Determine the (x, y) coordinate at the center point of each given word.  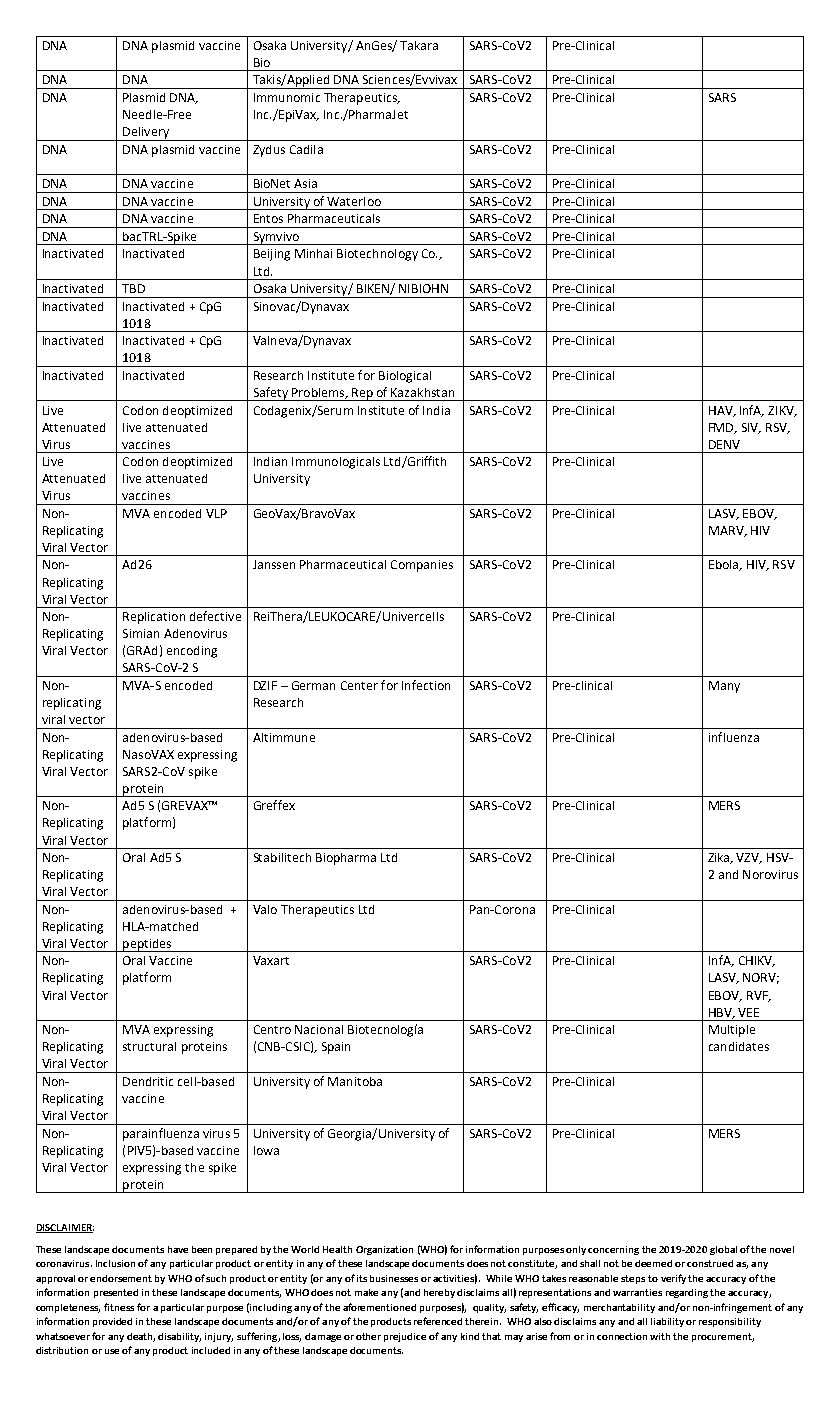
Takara (419, 45)
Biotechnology (377, 255)
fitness (119, 1307)
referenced (438, 1321)
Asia (305, 183)
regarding (687, 1293)
